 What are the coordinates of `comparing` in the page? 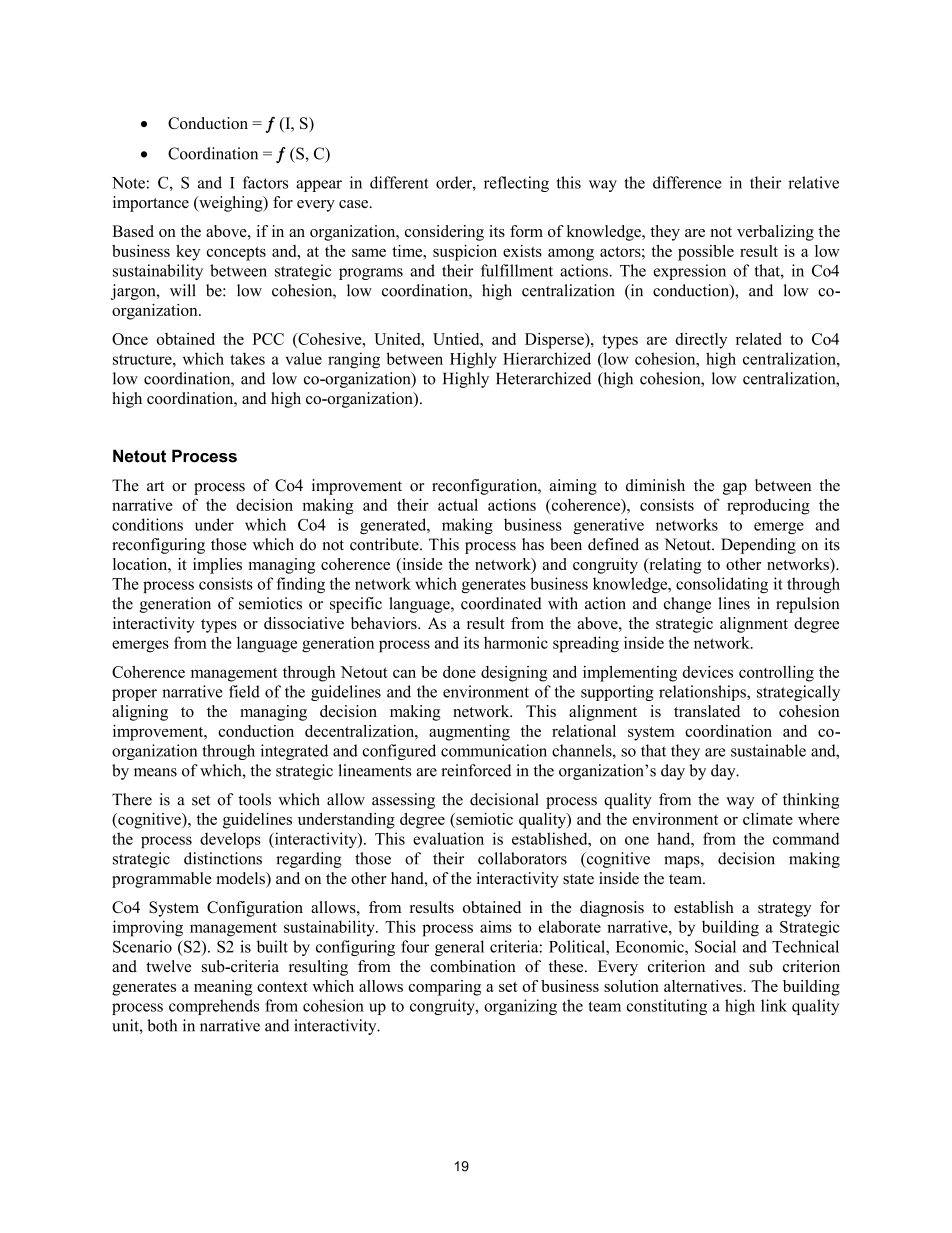 It's located at (445, 988).
